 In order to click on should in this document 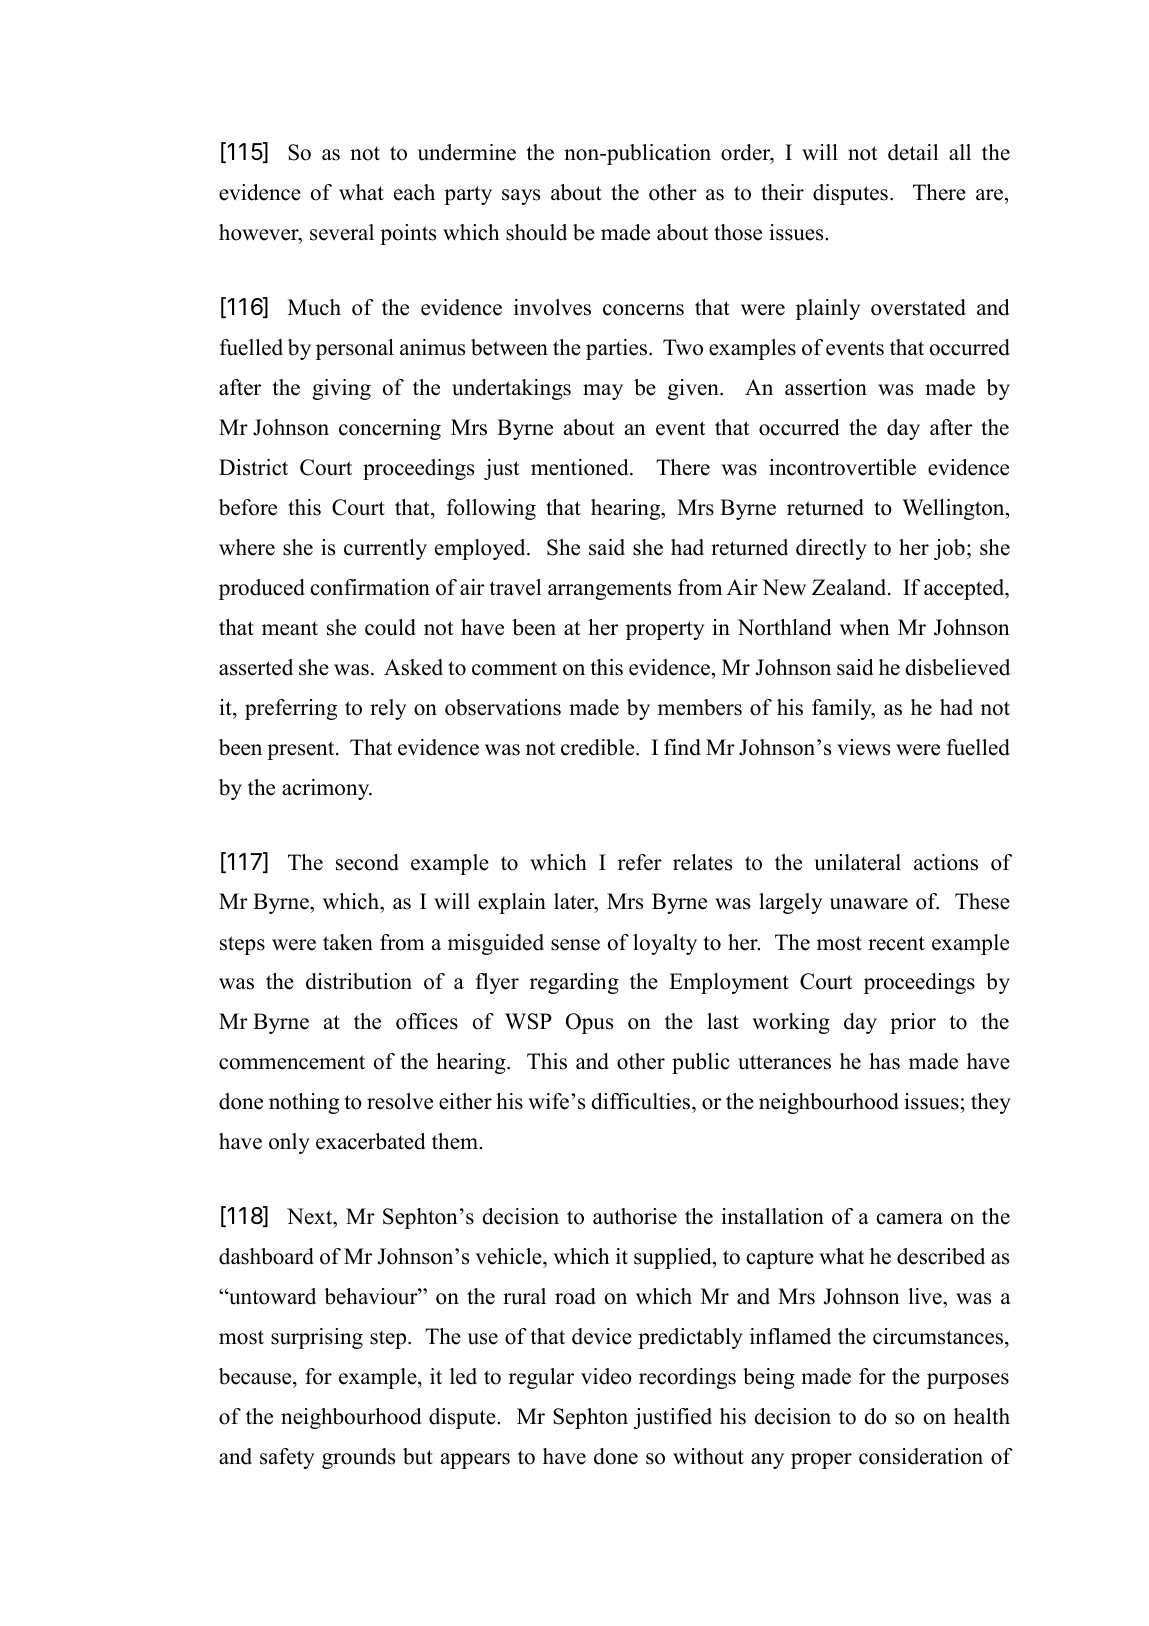, I will do `click(536, 232)`.
